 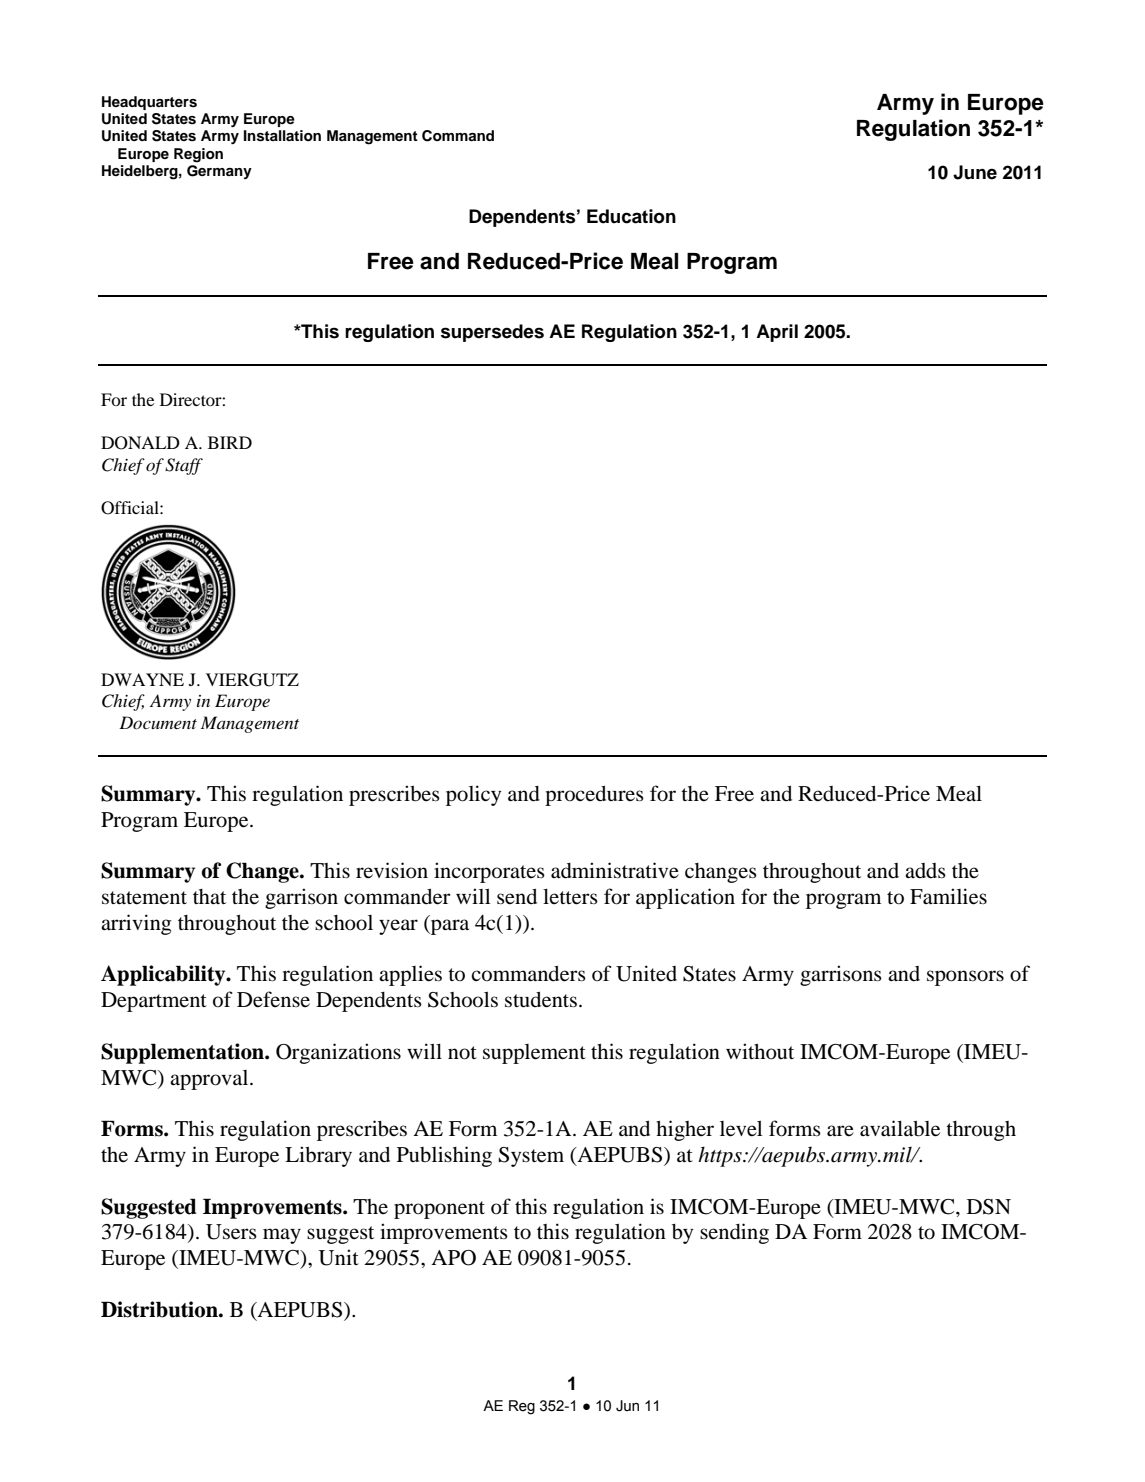 What do you see at coordinates (975, 172) in the screenshot?
I see `June` at bounding box center [975, 172].
